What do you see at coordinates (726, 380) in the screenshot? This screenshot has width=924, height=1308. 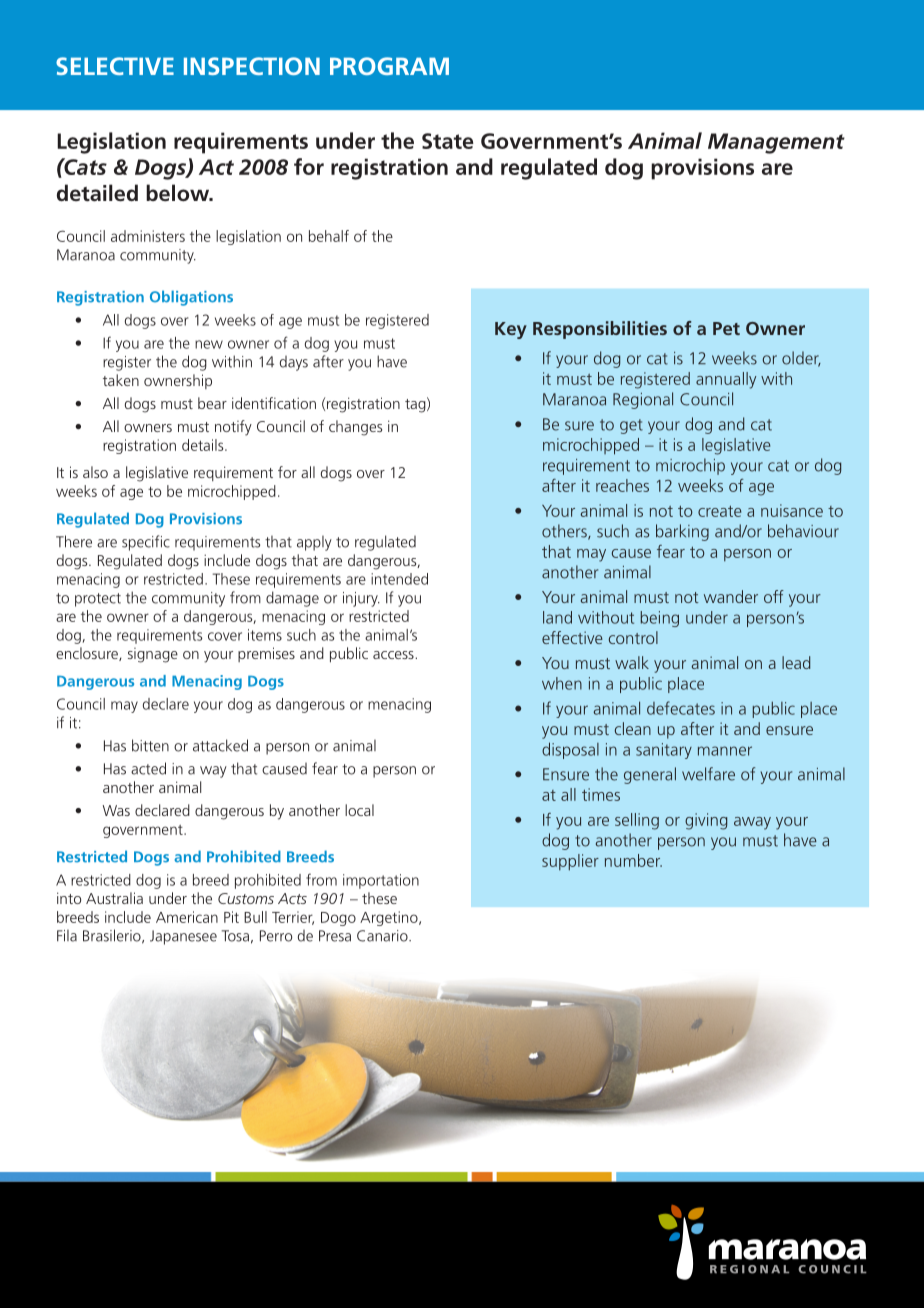 I see `annually` at bounding box center [726, 380].
